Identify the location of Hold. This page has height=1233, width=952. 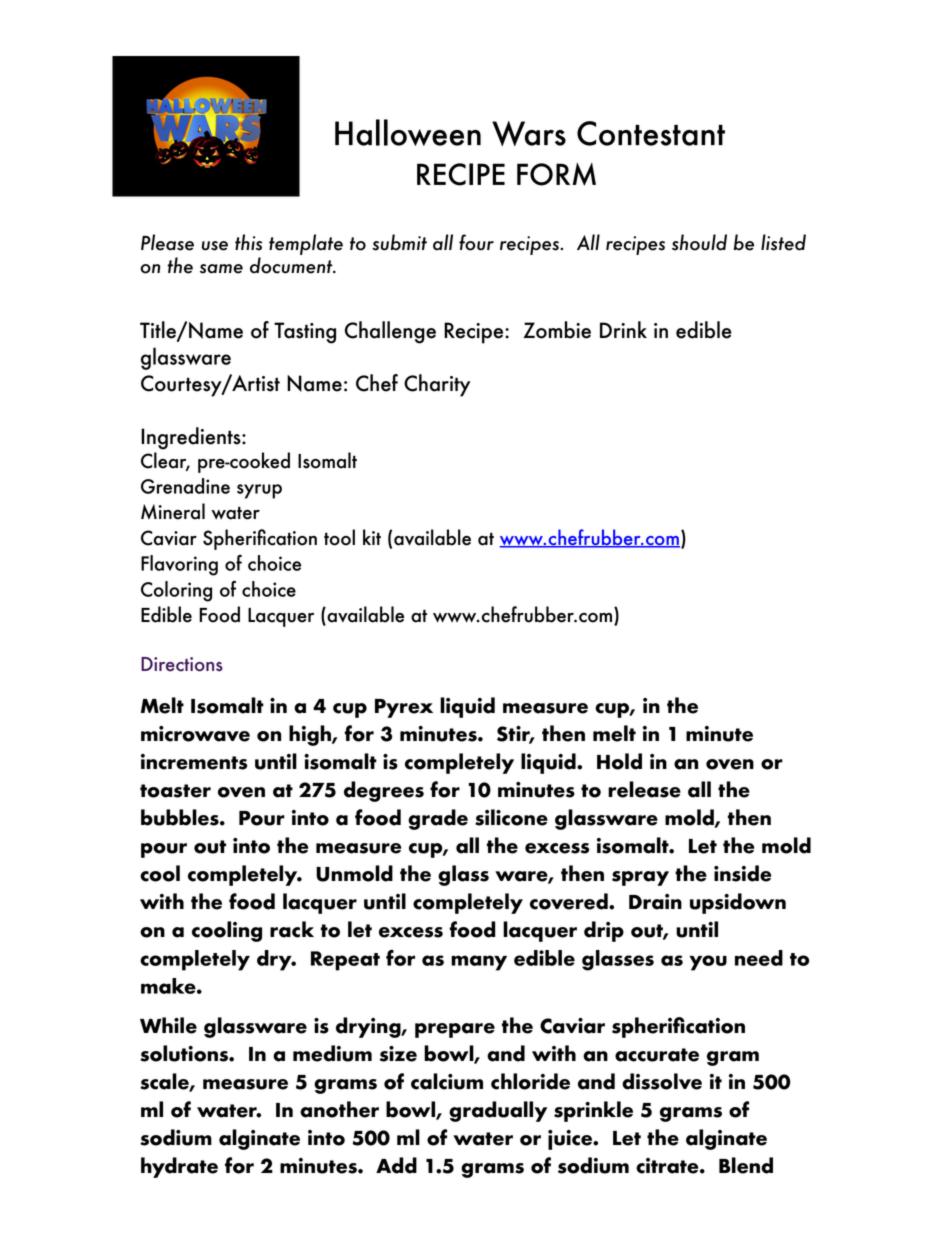
(619, 761).
